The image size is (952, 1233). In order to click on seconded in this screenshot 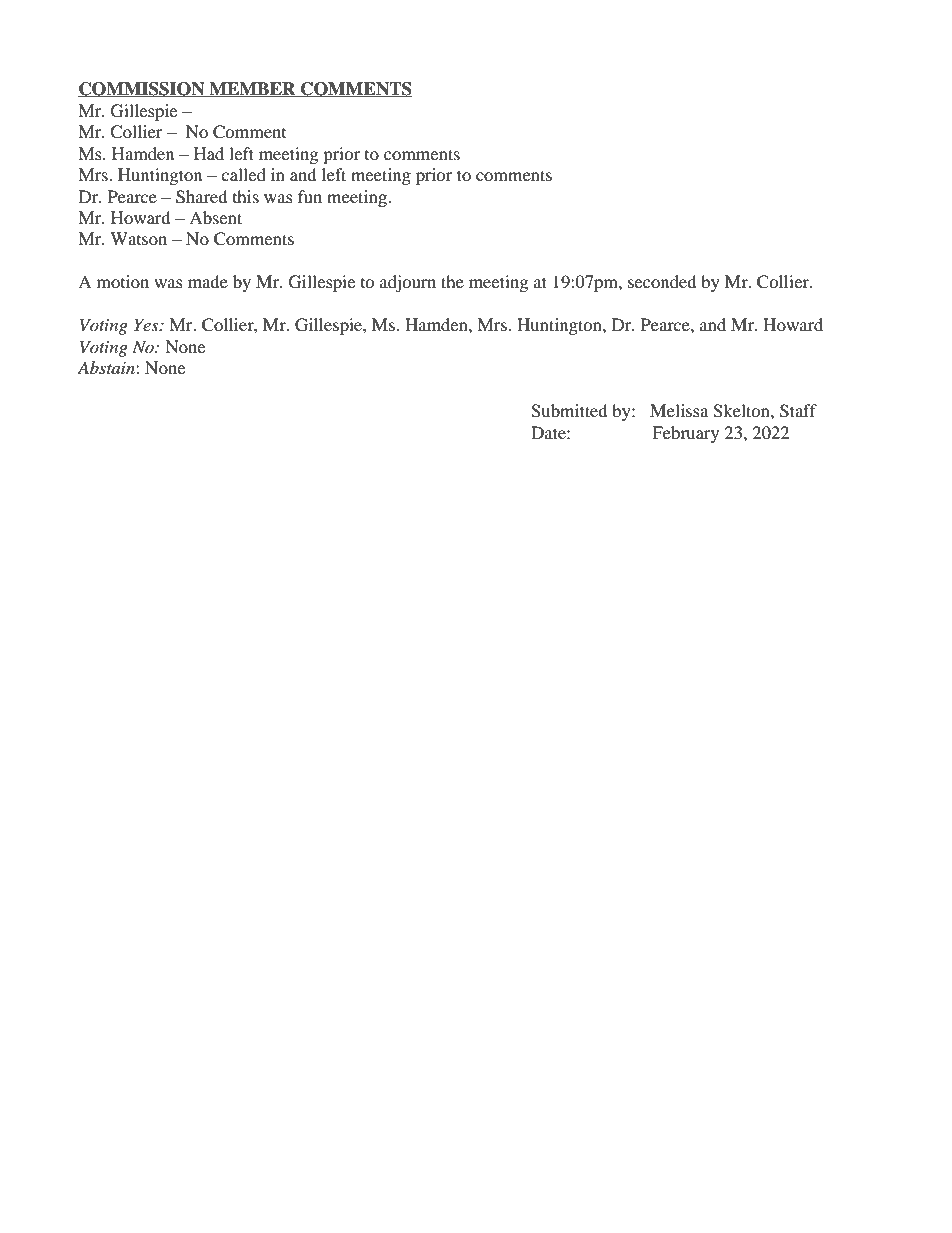, I will do `click(662, 281)`.
